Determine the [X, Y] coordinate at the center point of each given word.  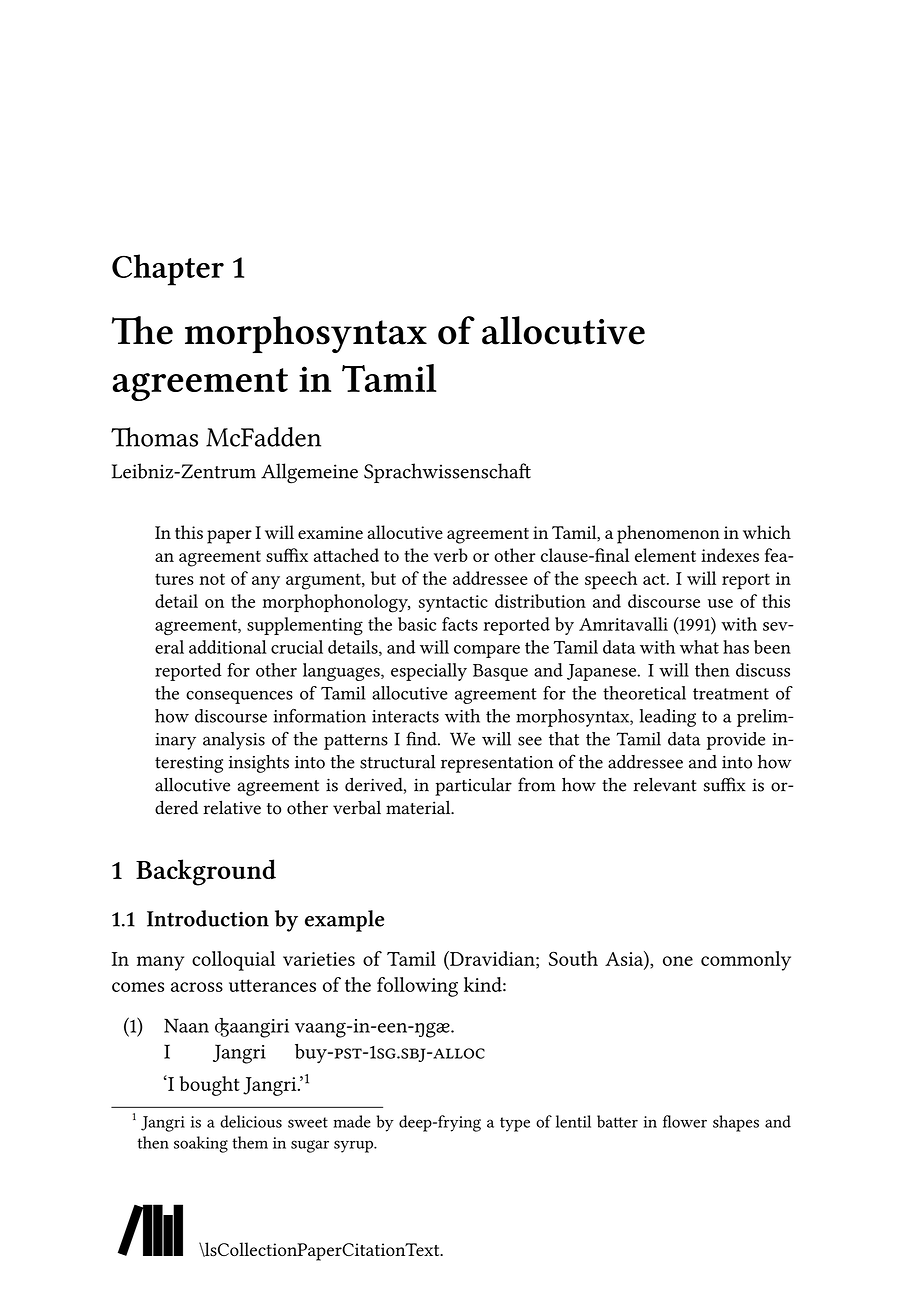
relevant [665, 785]
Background [206, 872]
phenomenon [668, 534]
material [419, 807]
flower [685, 1121]
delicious [251, 1121]
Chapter [168, 270]
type [515, 1124]
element [665, 555]
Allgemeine [309, 473]
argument [324, 581]
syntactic [453, 603]
